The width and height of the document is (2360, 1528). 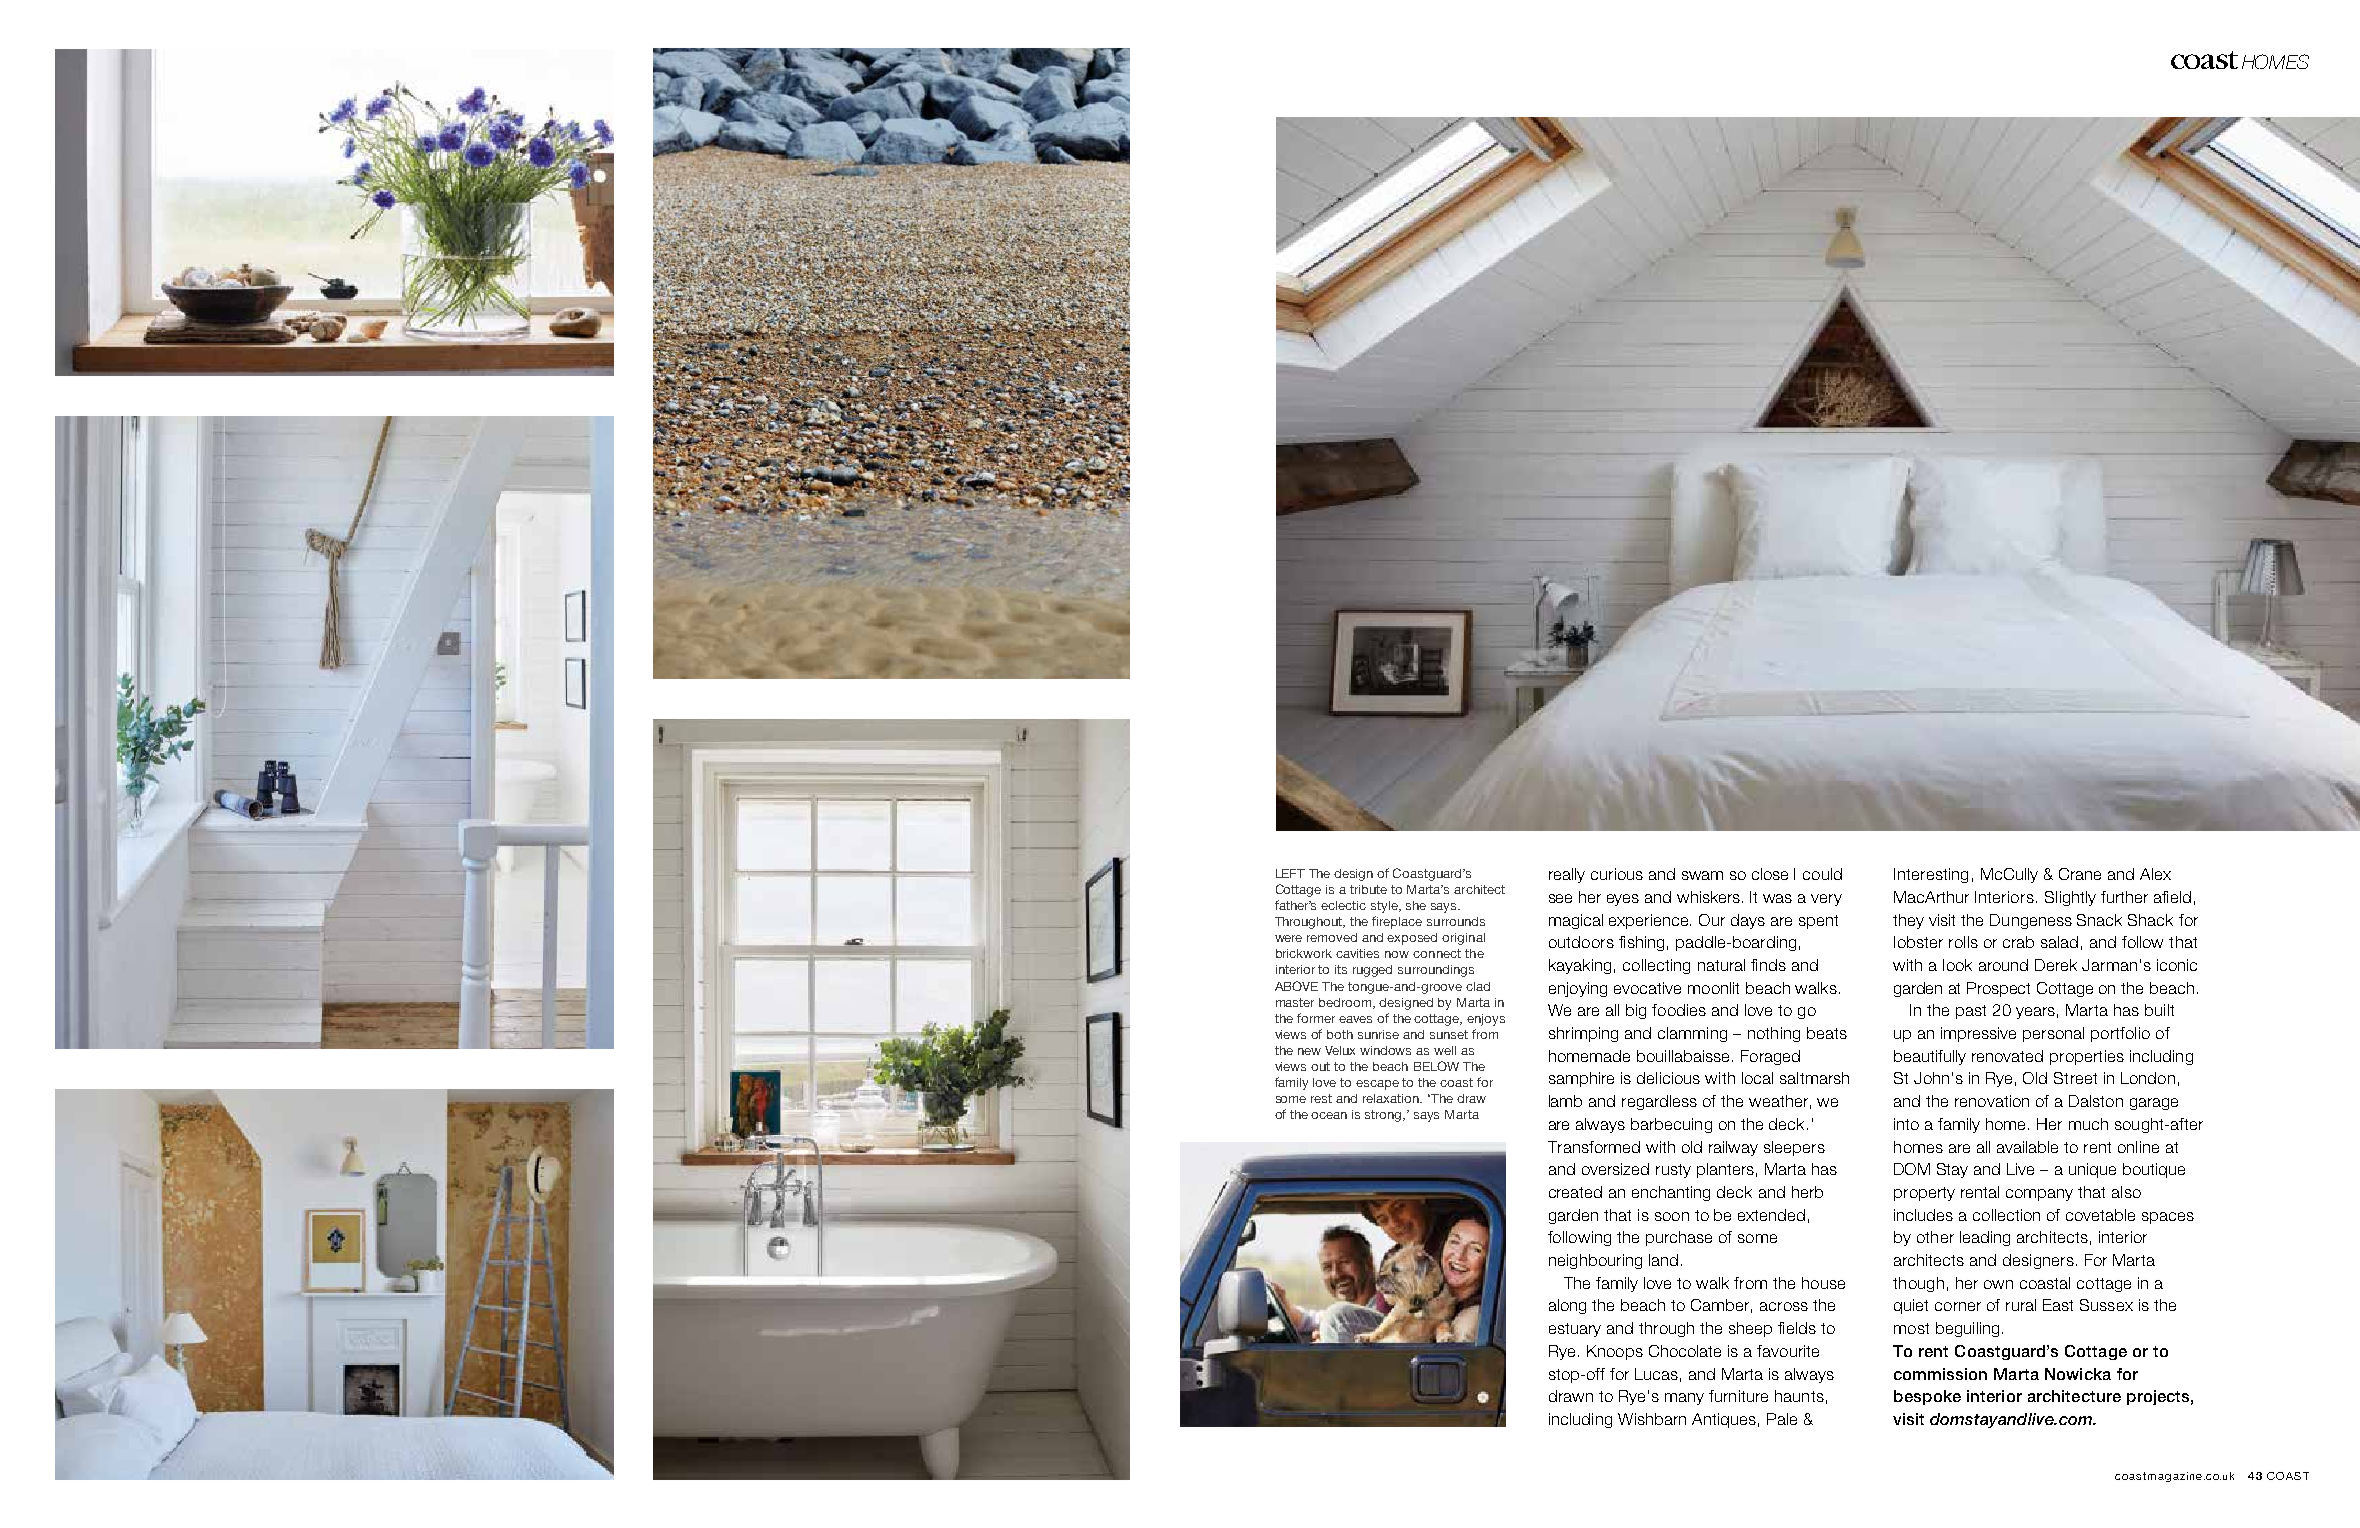 I want to click on furniture, so click(x=1738, y=1396).
